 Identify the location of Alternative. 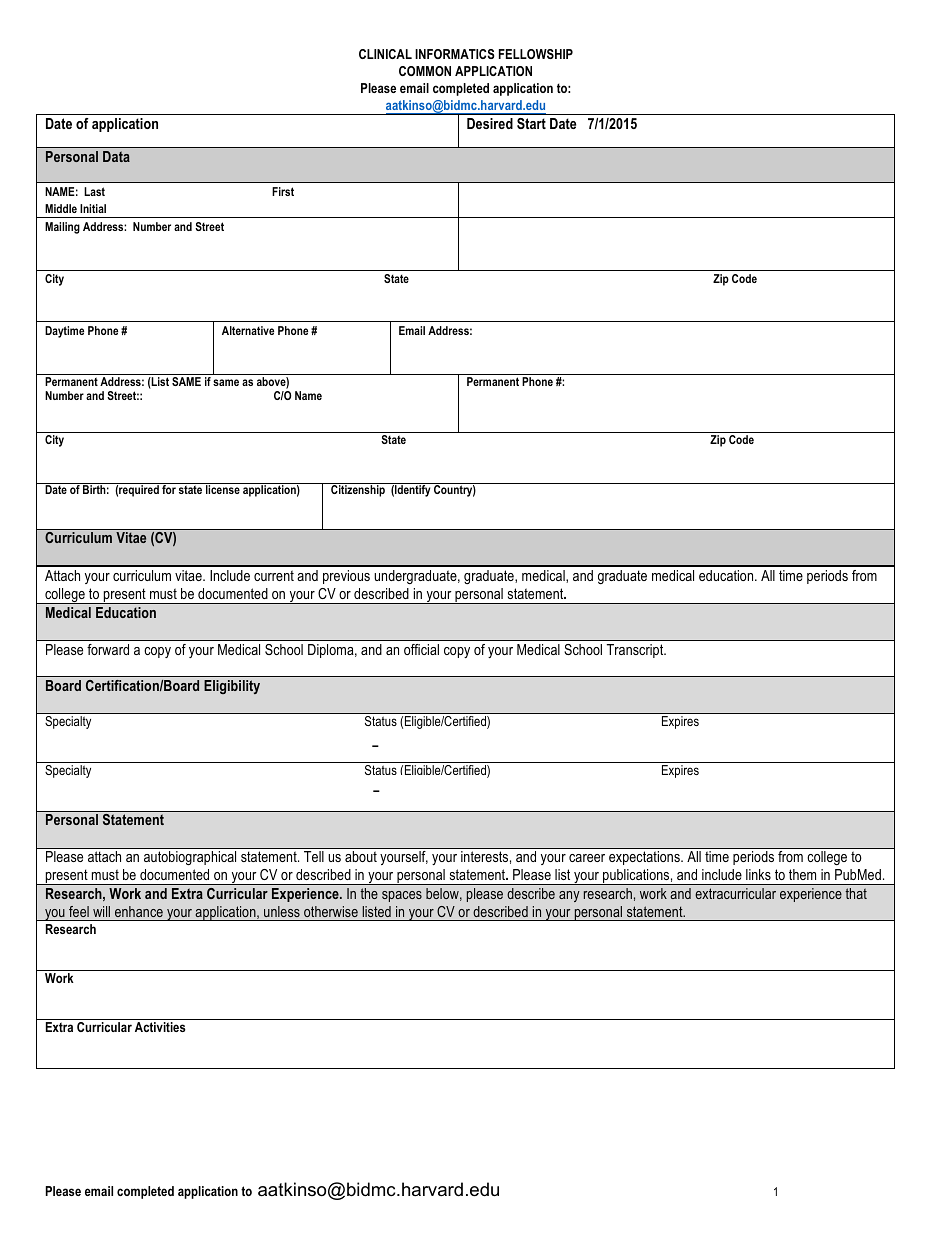
(248, 330).
